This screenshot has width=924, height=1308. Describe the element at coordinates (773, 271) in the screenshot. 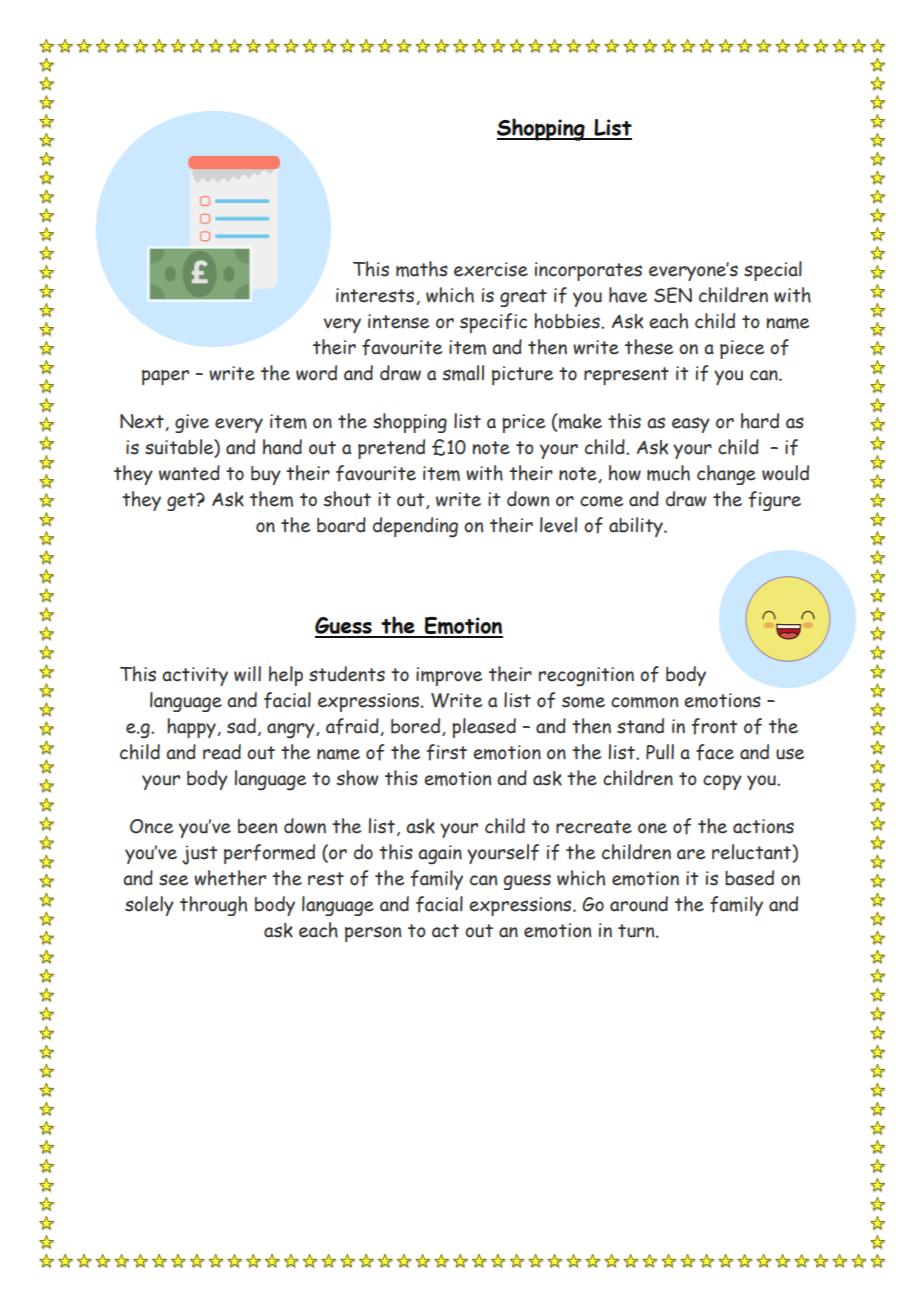

I see `special` at that location.
